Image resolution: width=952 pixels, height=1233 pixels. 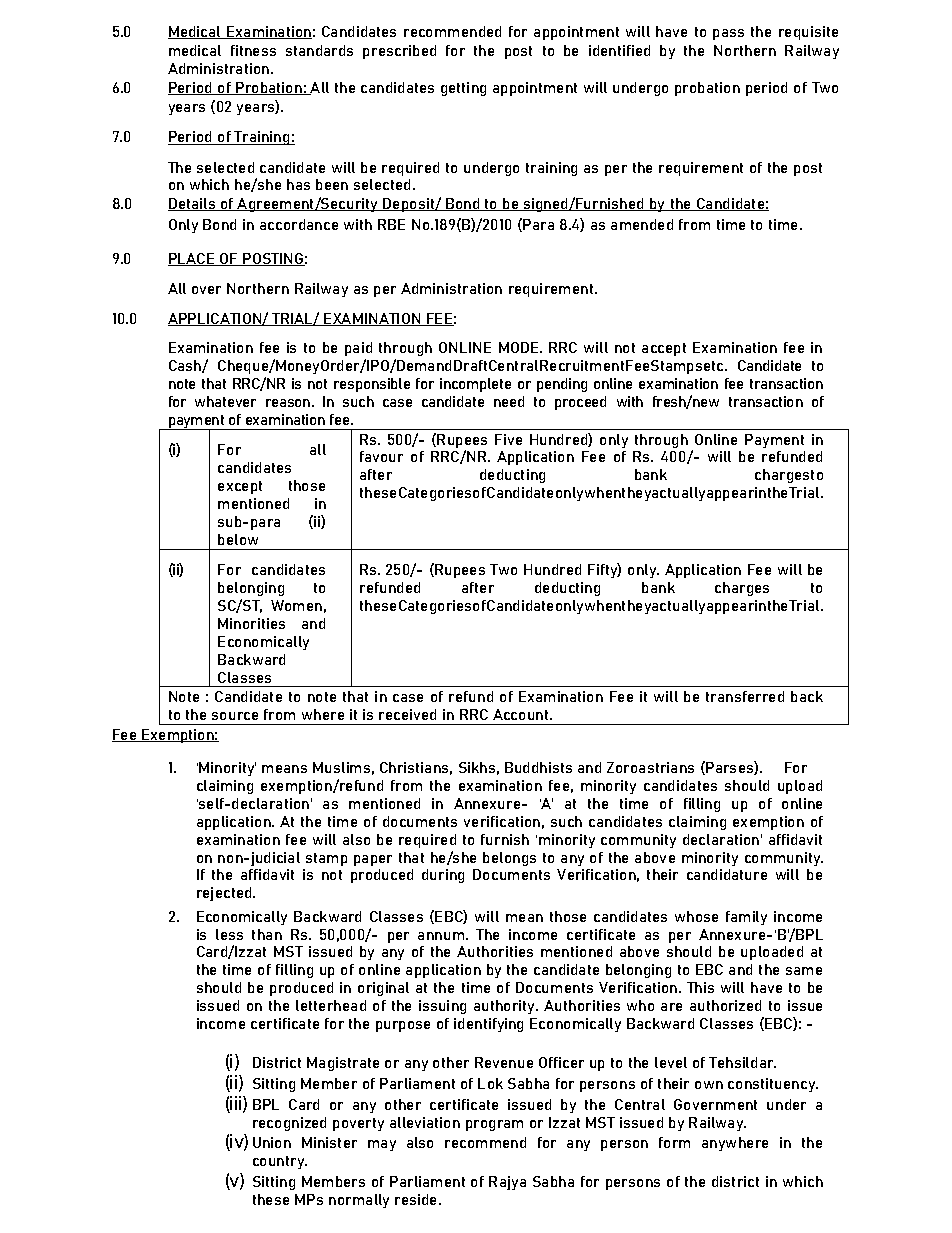 I want to click on getting, so click(x=463, y=89).
